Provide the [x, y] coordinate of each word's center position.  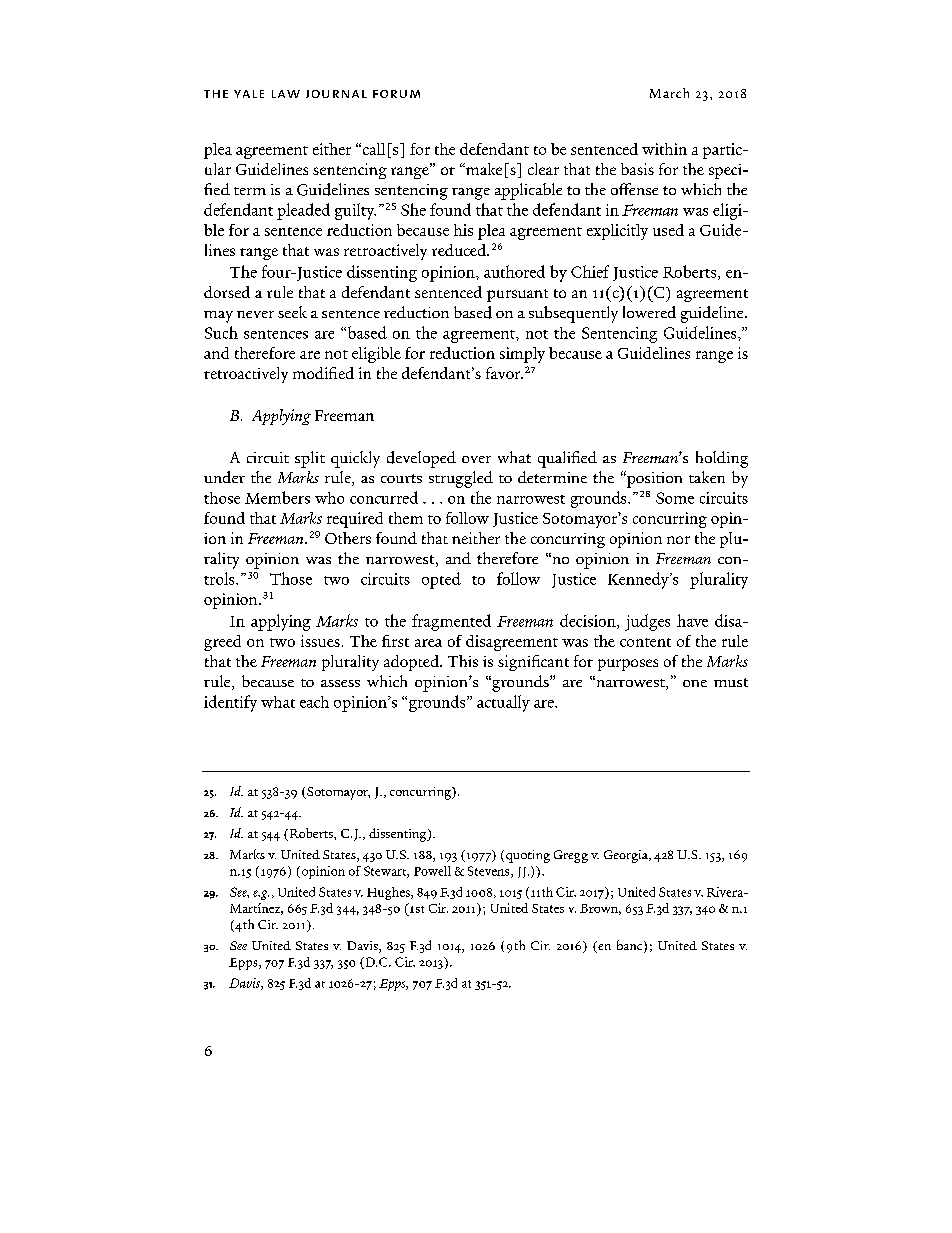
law [286, 94]
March [669, 93]
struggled [461, 479]
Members [277, 497]
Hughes [389, 893]
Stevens [490, 872]
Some [675, 498]
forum [396, 94]
